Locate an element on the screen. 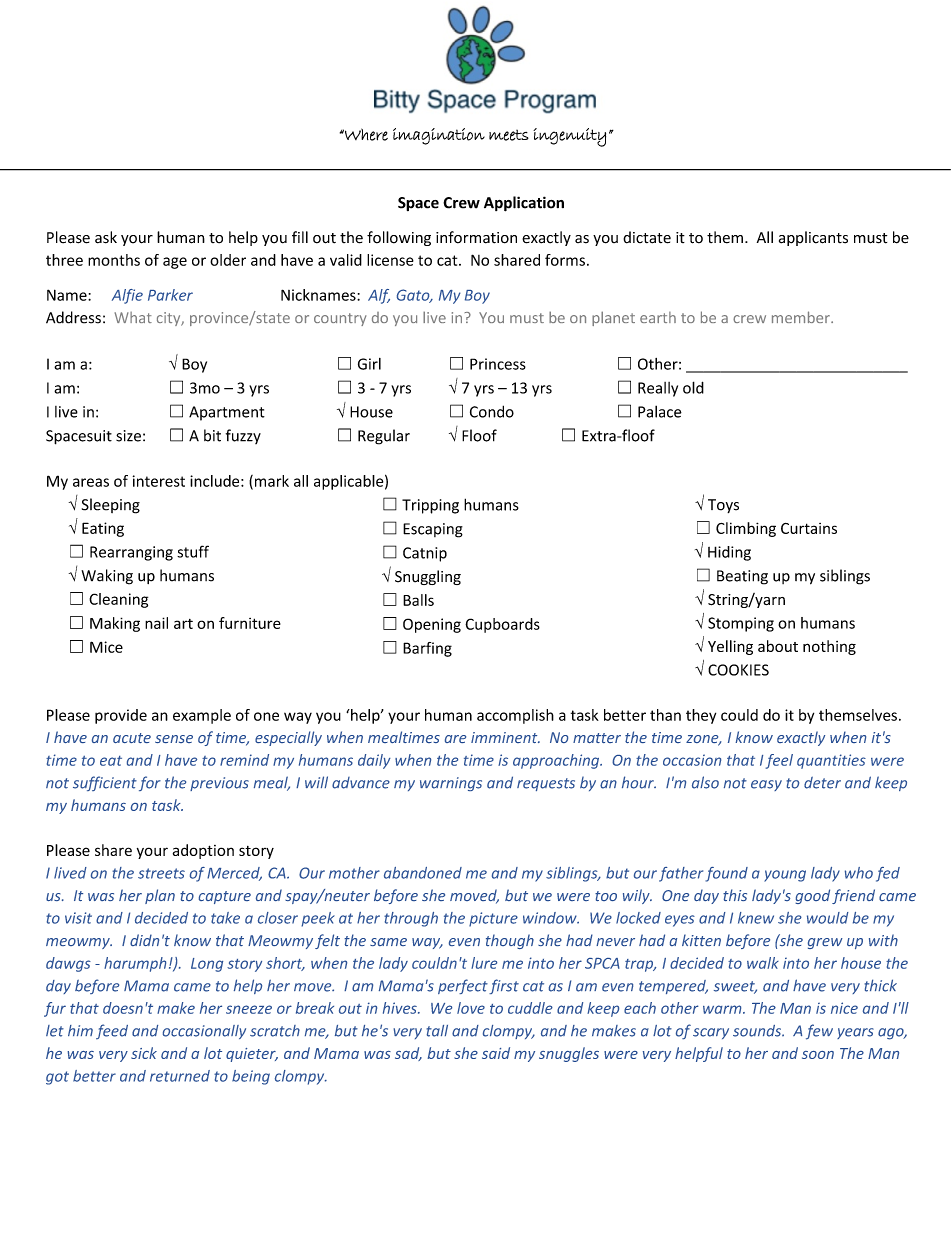 Image resolution: width=952 pixels, height=1233 pixels. Opening is located at coordinates (432, 625).
